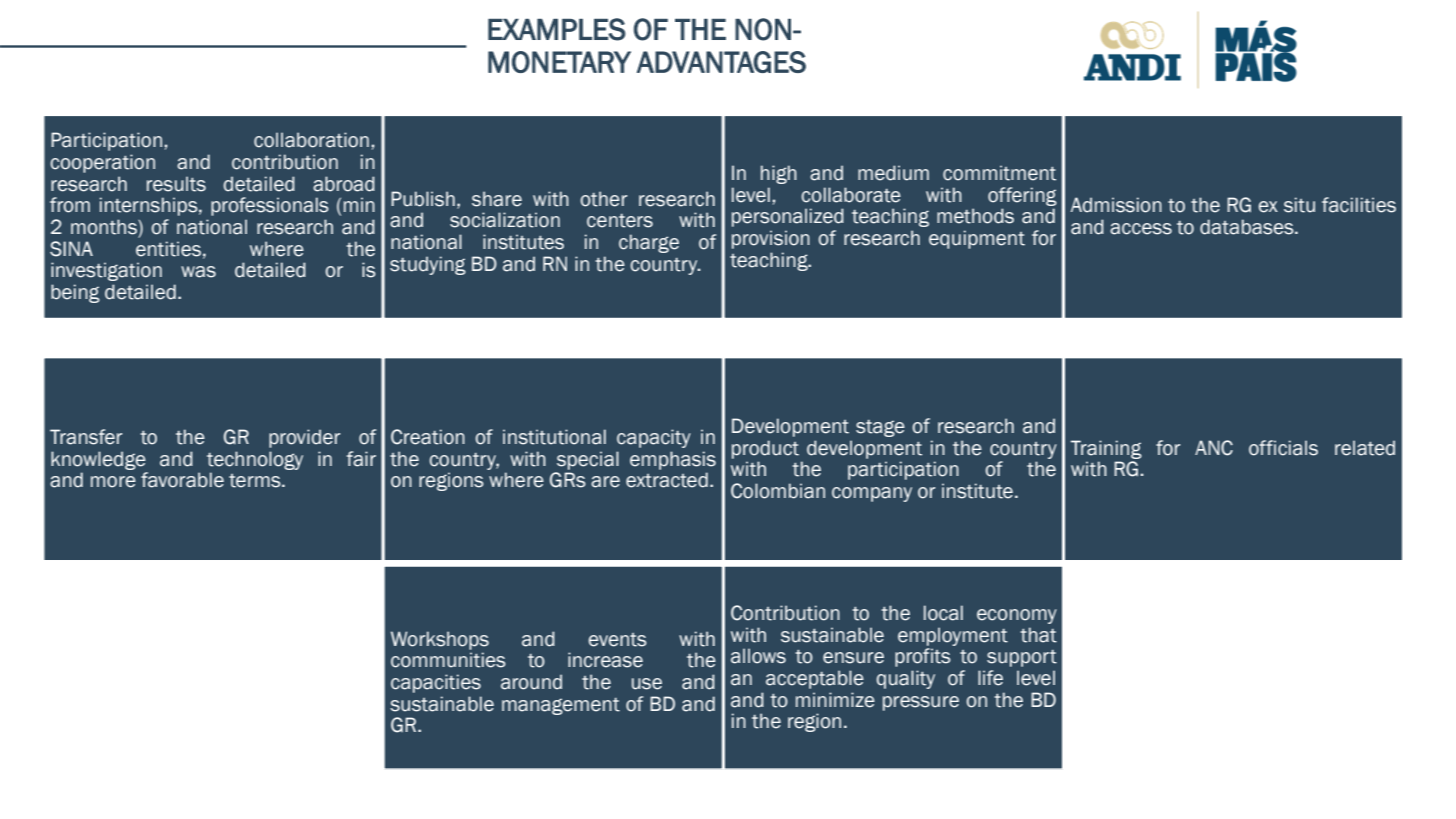 This image has width=1456, height=819. What do you see at coordinates (1214, 448) in the image?
I see `ANC` at bounding box center [1214, 448].
